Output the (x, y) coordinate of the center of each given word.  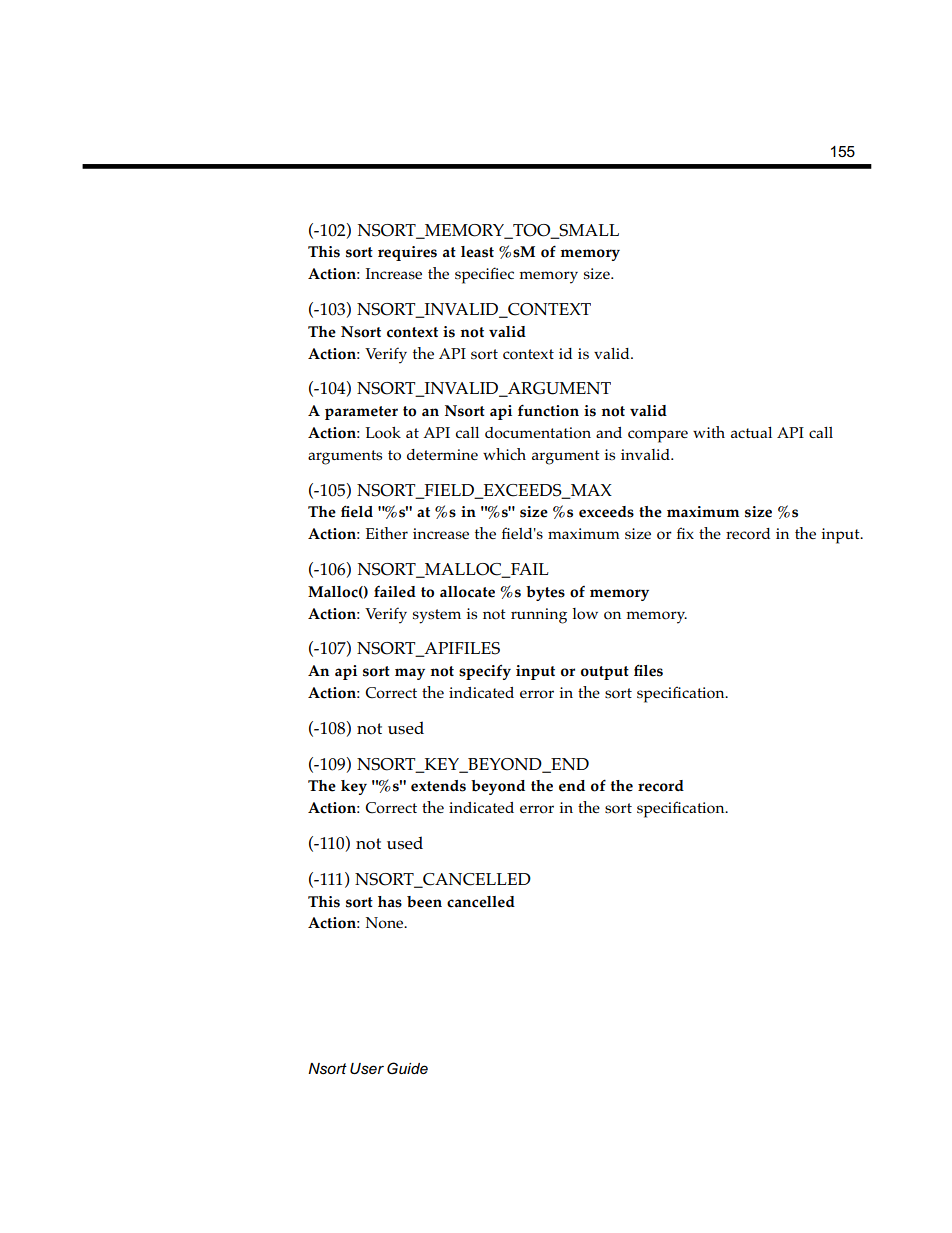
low (585, 614)
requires (407, 253)
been (424, 902)
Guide (407, 1068)
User (367, 1069)
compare (658, 436)
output (605, 673)
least (477, 252)
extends (438, 786)
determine (442, 454)
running (539, 616)
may (410, 674)
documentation (538, 433)
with (709, 432)
